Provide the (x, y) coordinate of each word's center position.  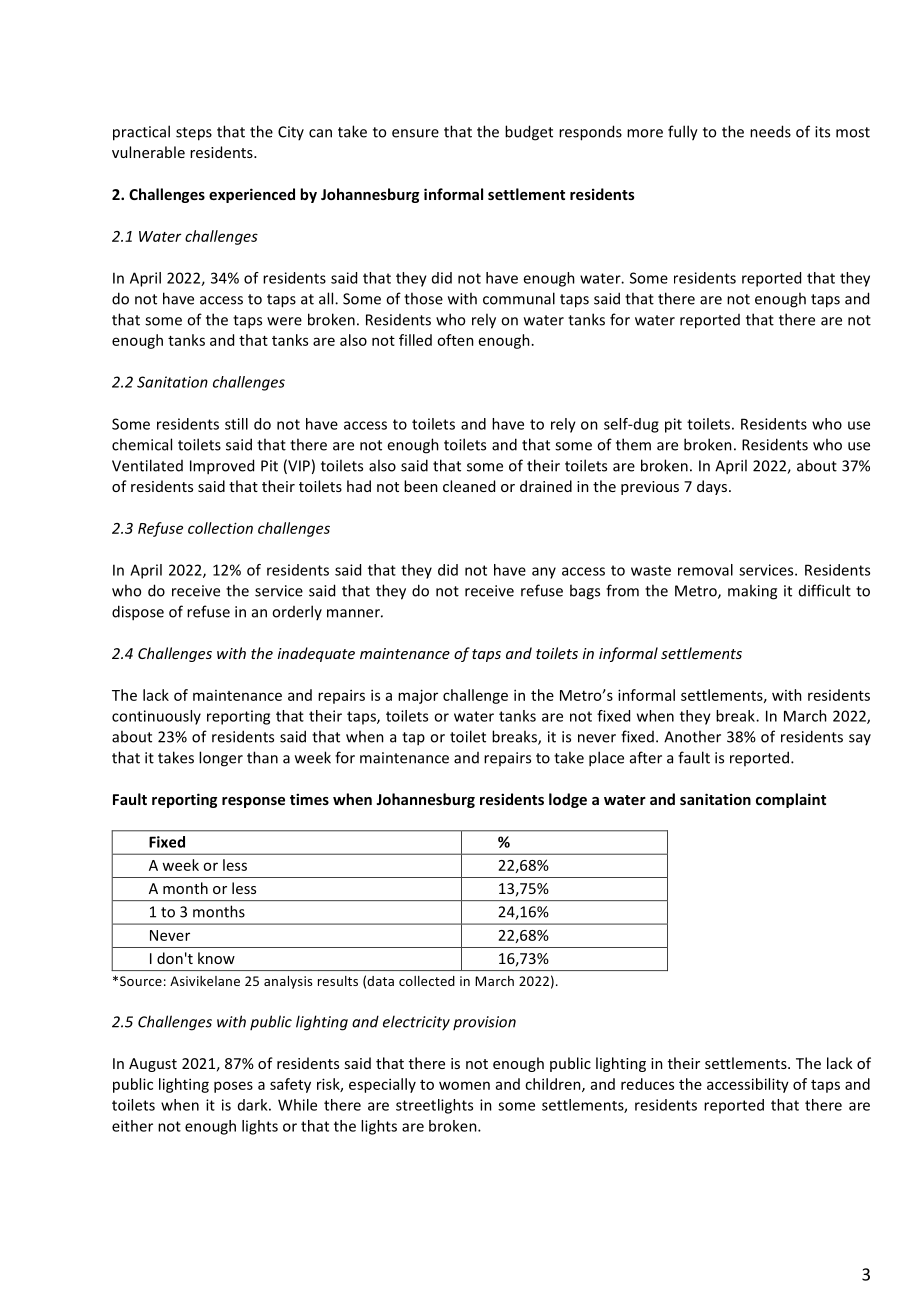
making (752, 592)
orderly (297, 612)
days (713, 487)
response (253, 802)
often (455, 340)
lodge (568, 800)
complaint (791, 800)
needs (770, 131)
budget (529, 133)
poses (233, 1087)
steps (194, 134)
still (236, 424)
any (544, 573)
